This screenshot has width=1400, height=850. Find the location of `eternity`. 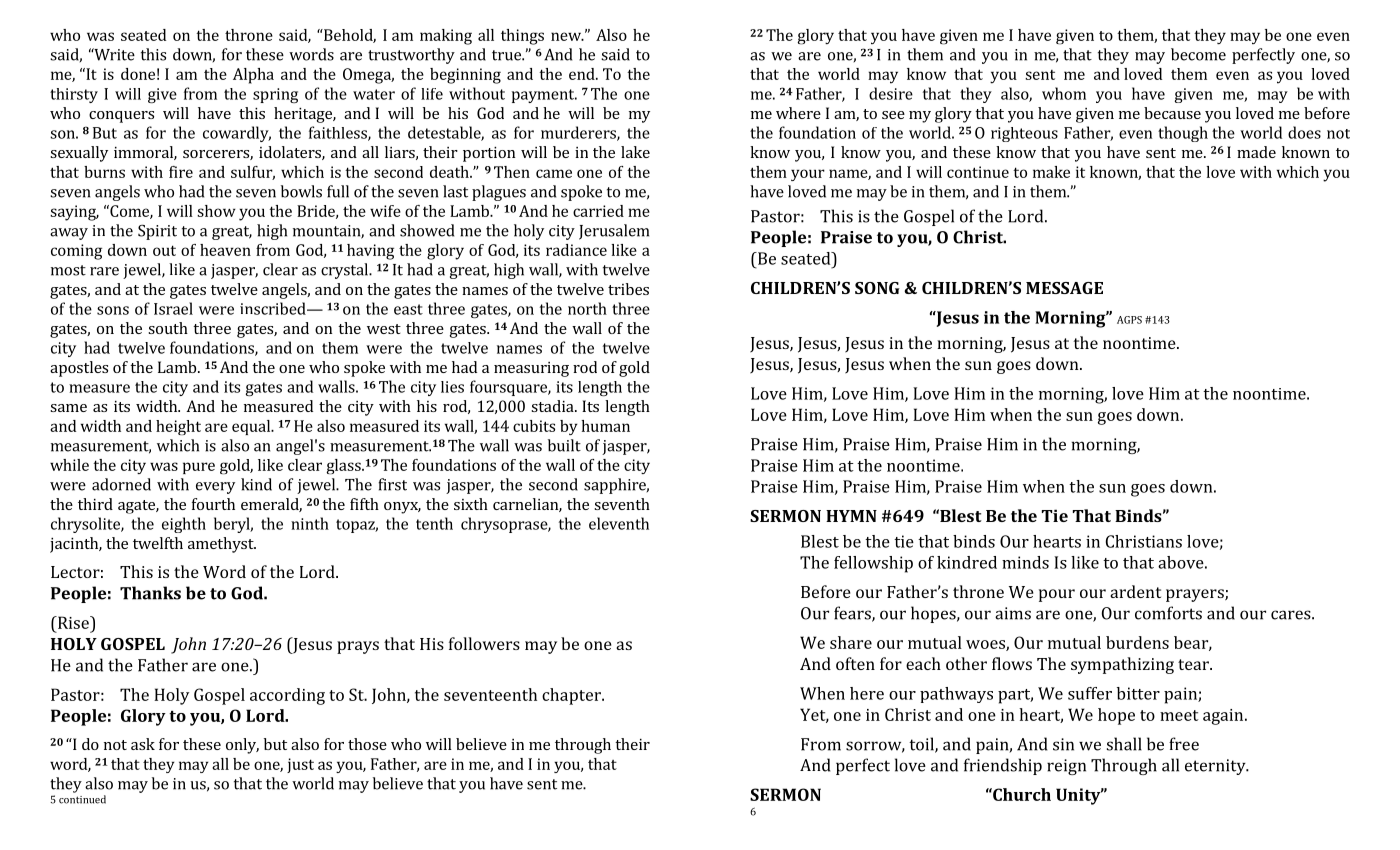

eternity is located at coordinates (1216, 767).
